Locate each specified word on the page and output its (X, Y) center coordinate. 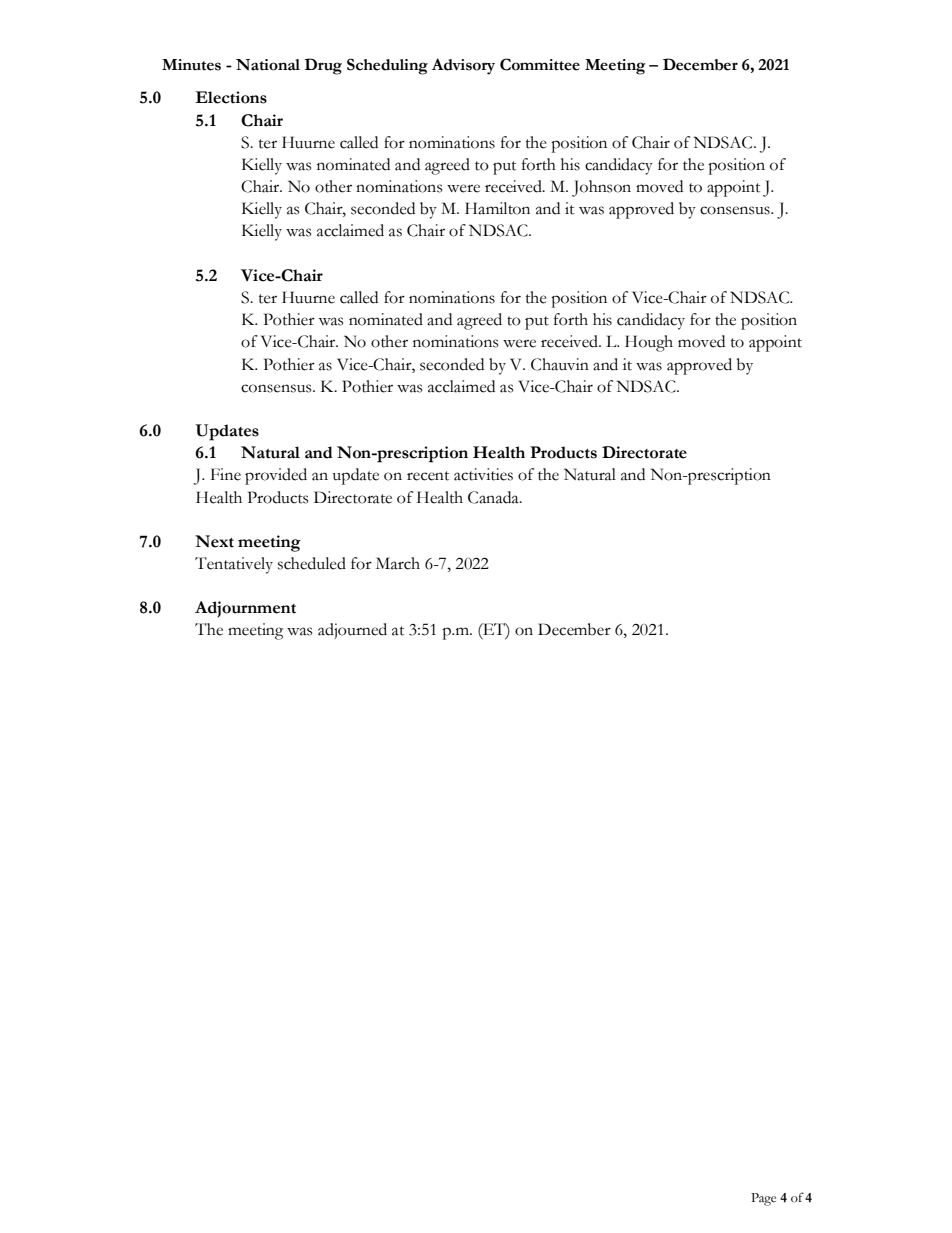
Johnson (601, 188)
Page (763, 1199)
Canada (494, 497)
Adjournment (245, 609)
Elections (231, 97)
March (398, 563)
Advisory (463, 66)
